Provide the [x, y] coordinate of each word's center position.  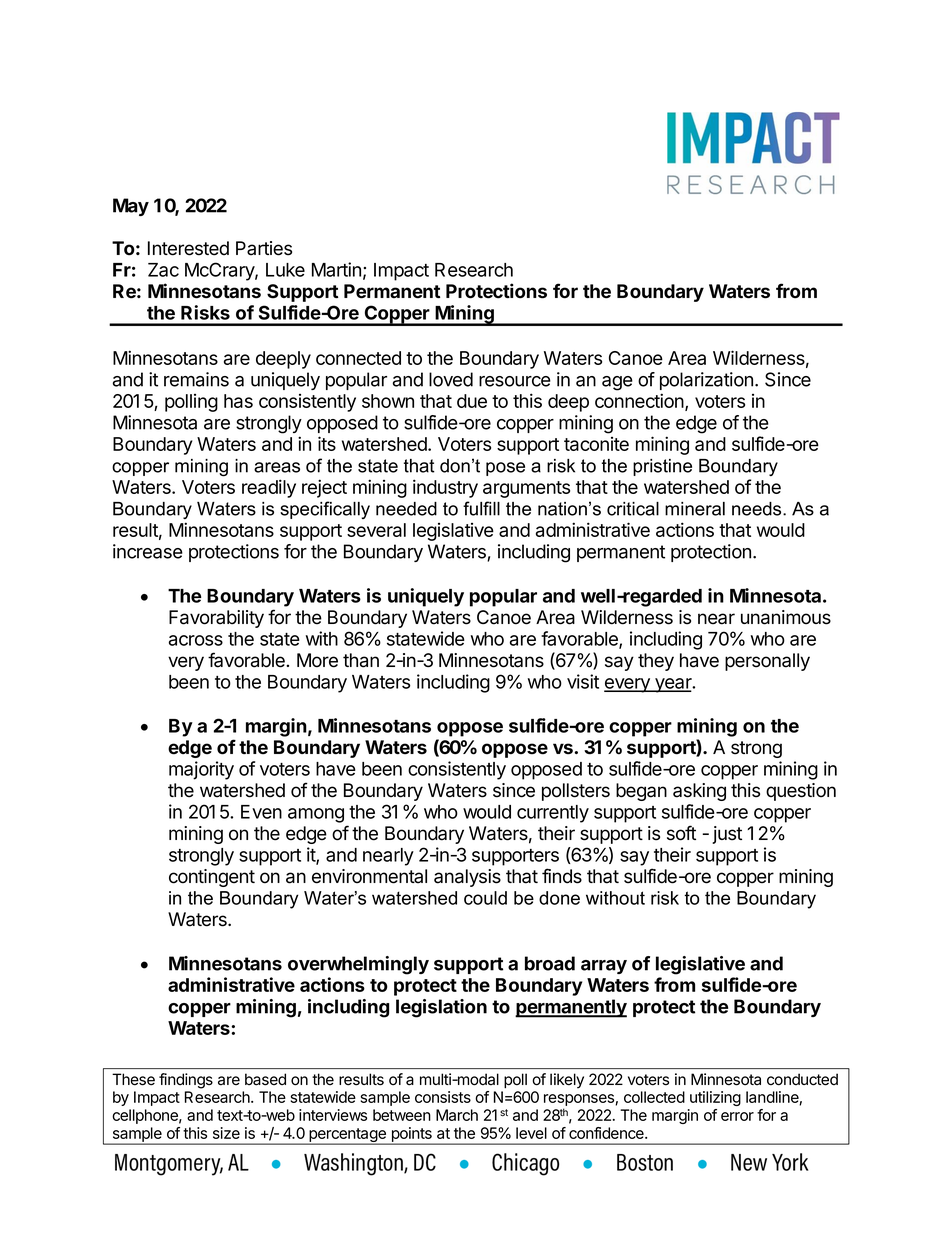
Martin [336, 269]
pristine [662, 467]
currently [553, 814]
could [485, 898]
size [226, 1133]
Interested [188, 248]
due [472, 401]
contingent [212, 878]
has [238, 401]
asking [699, 792]
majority [201, 770]
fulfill [481, 508]
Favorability [216, 619]
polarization [706, 381]
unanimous [786, 617]
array [604, 967]
